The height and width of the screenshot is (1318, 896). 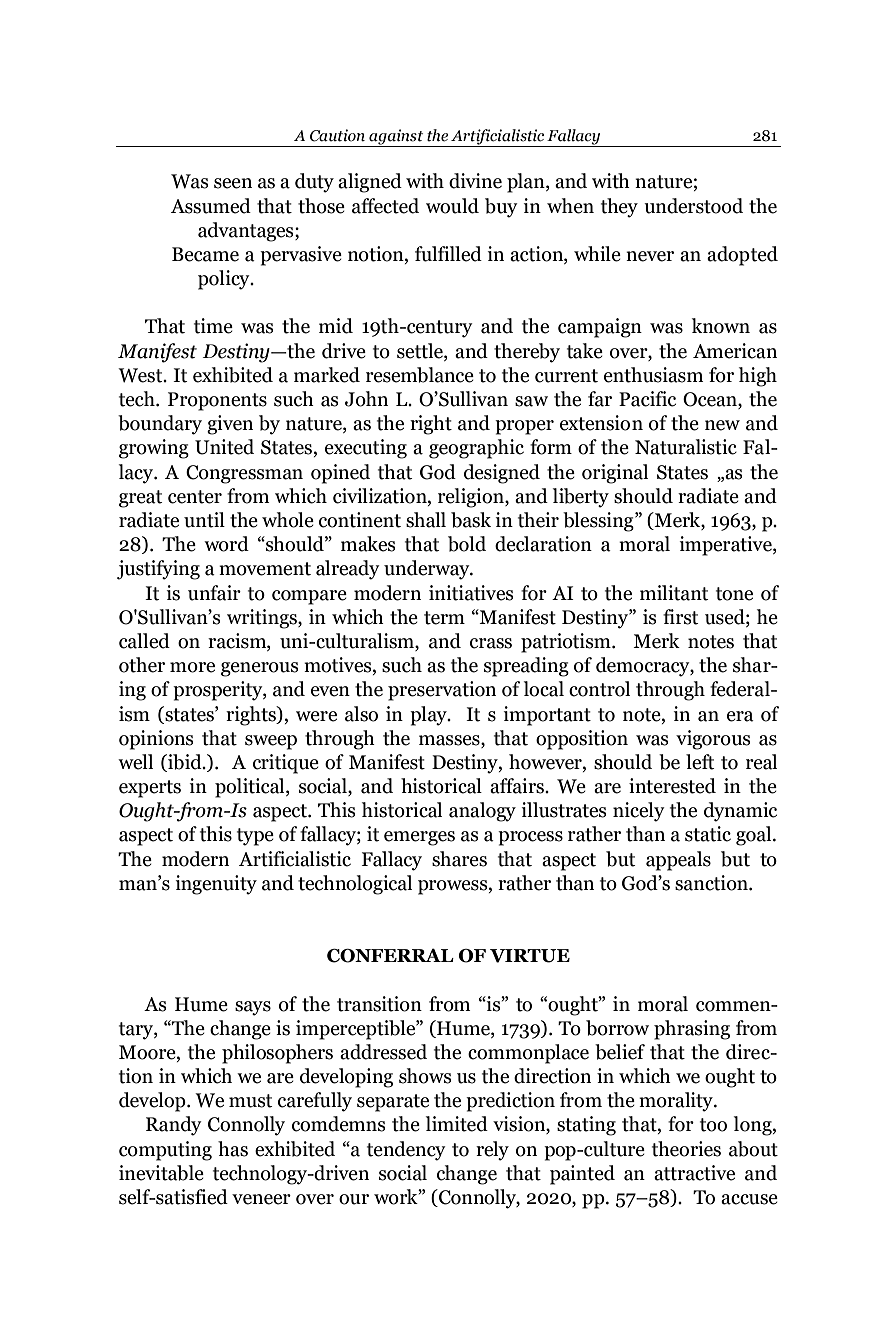 What do you see at coordinates (406, 1151) in the screenshot?
I see `tendency` at bounding box center [406, 1151].
